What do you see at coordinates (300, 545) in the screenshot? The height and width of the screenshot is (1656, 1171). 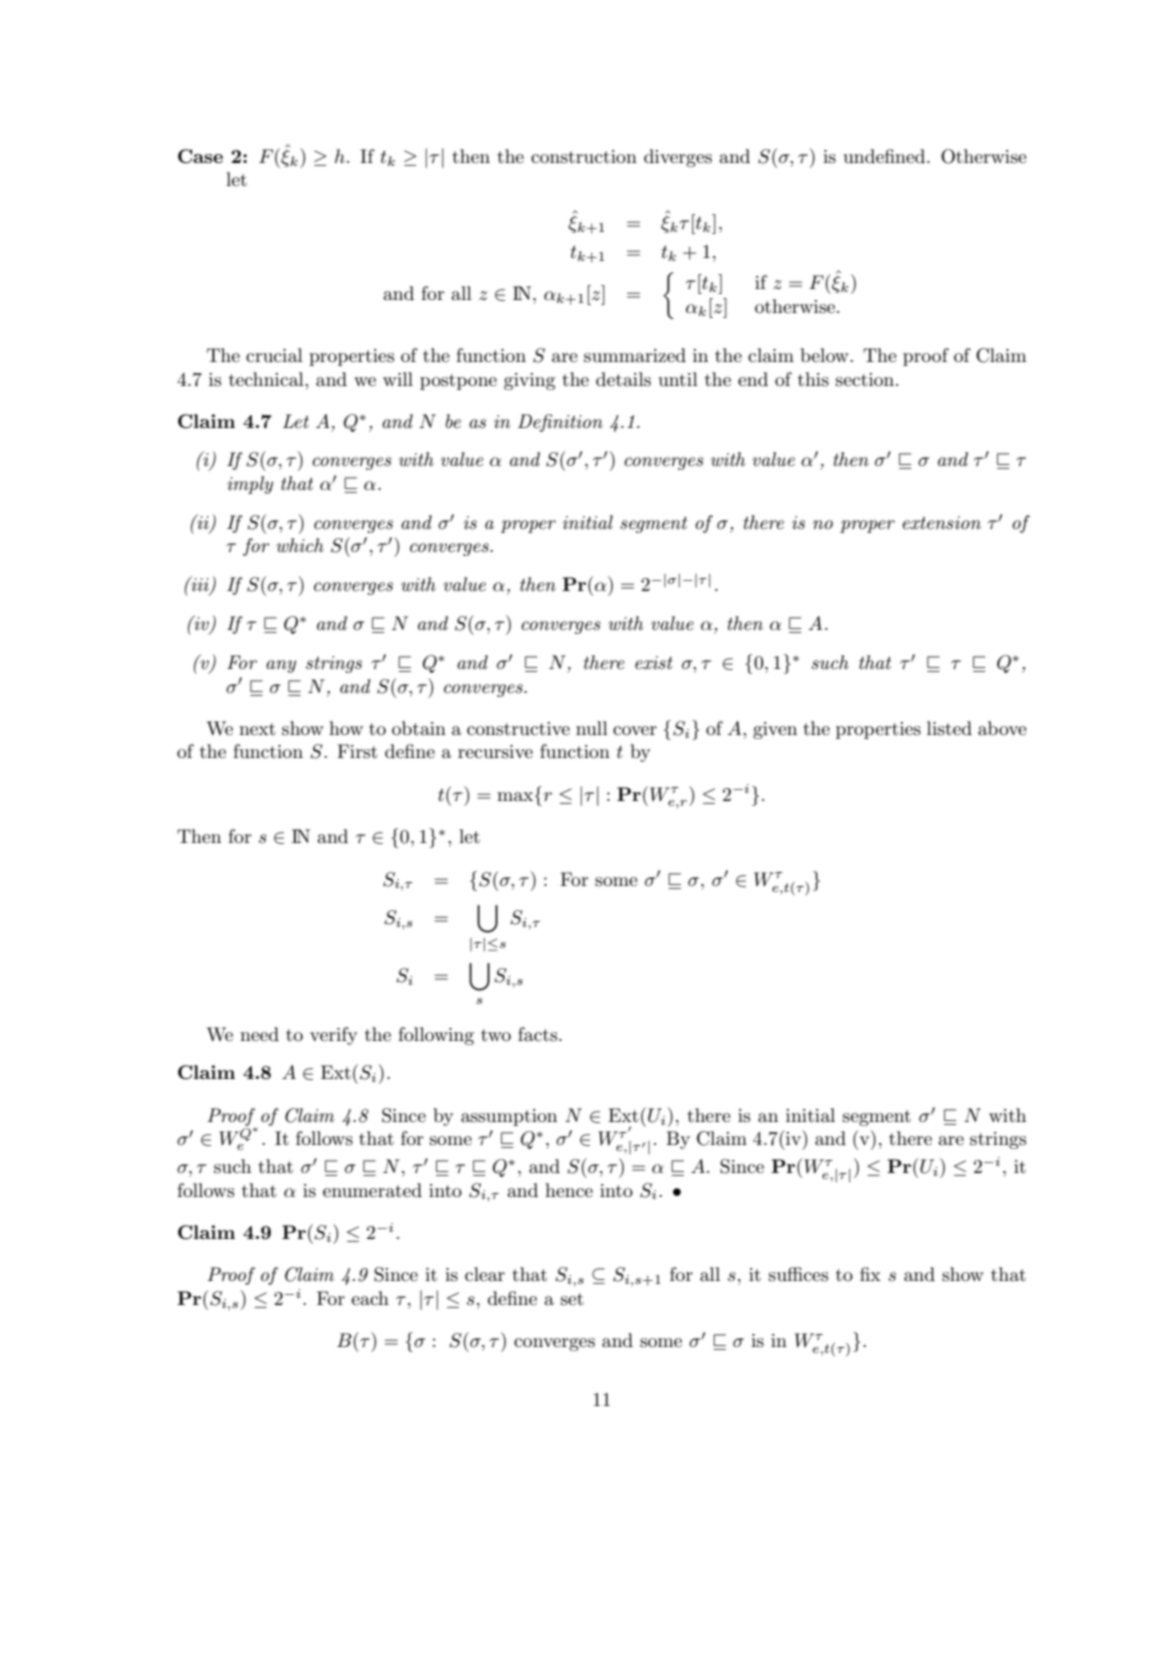 I see `which` at bounding box center [300, 545].
